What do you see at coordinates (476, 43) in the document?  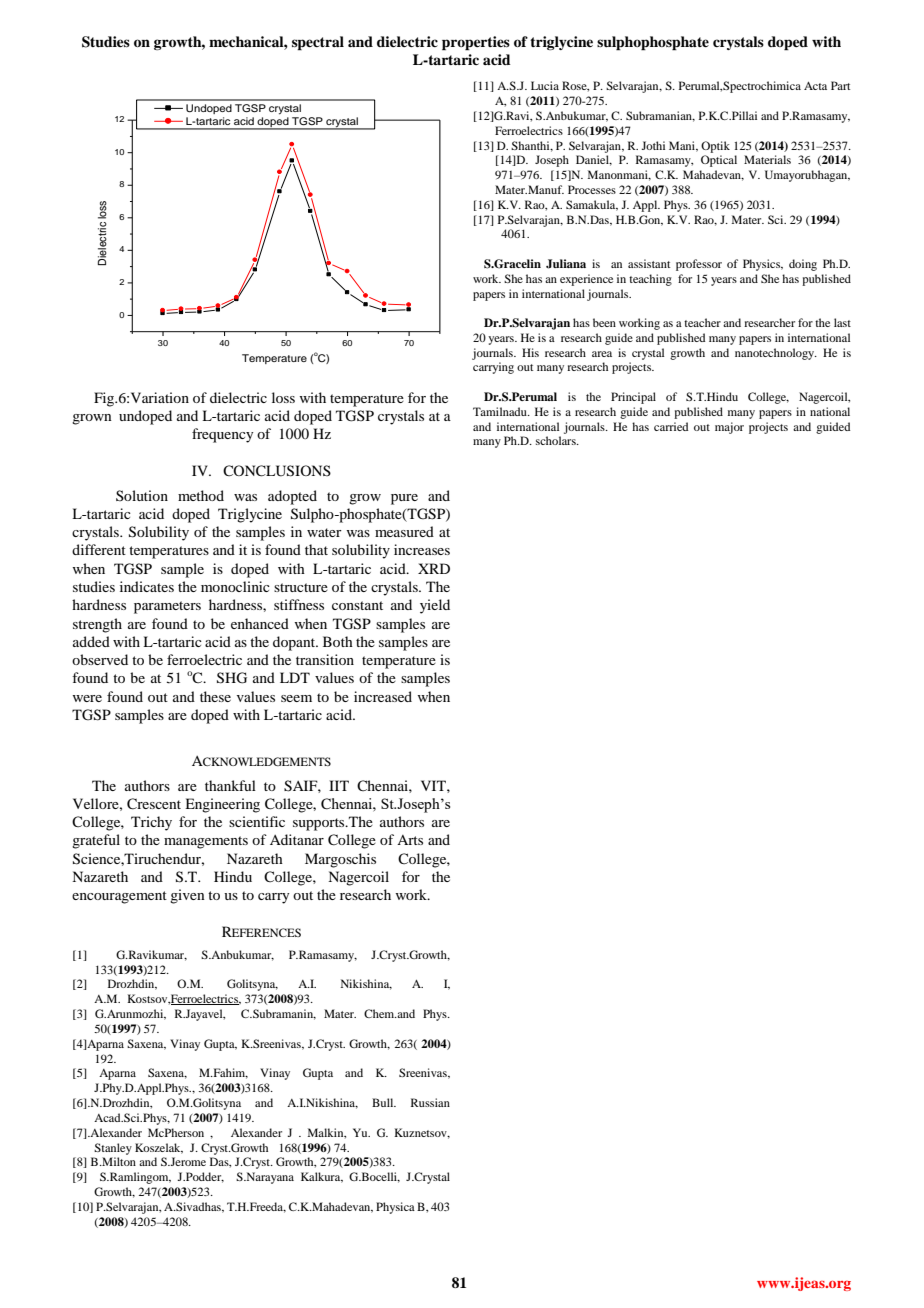 I see `properties` at bounding box center [476, 43].
